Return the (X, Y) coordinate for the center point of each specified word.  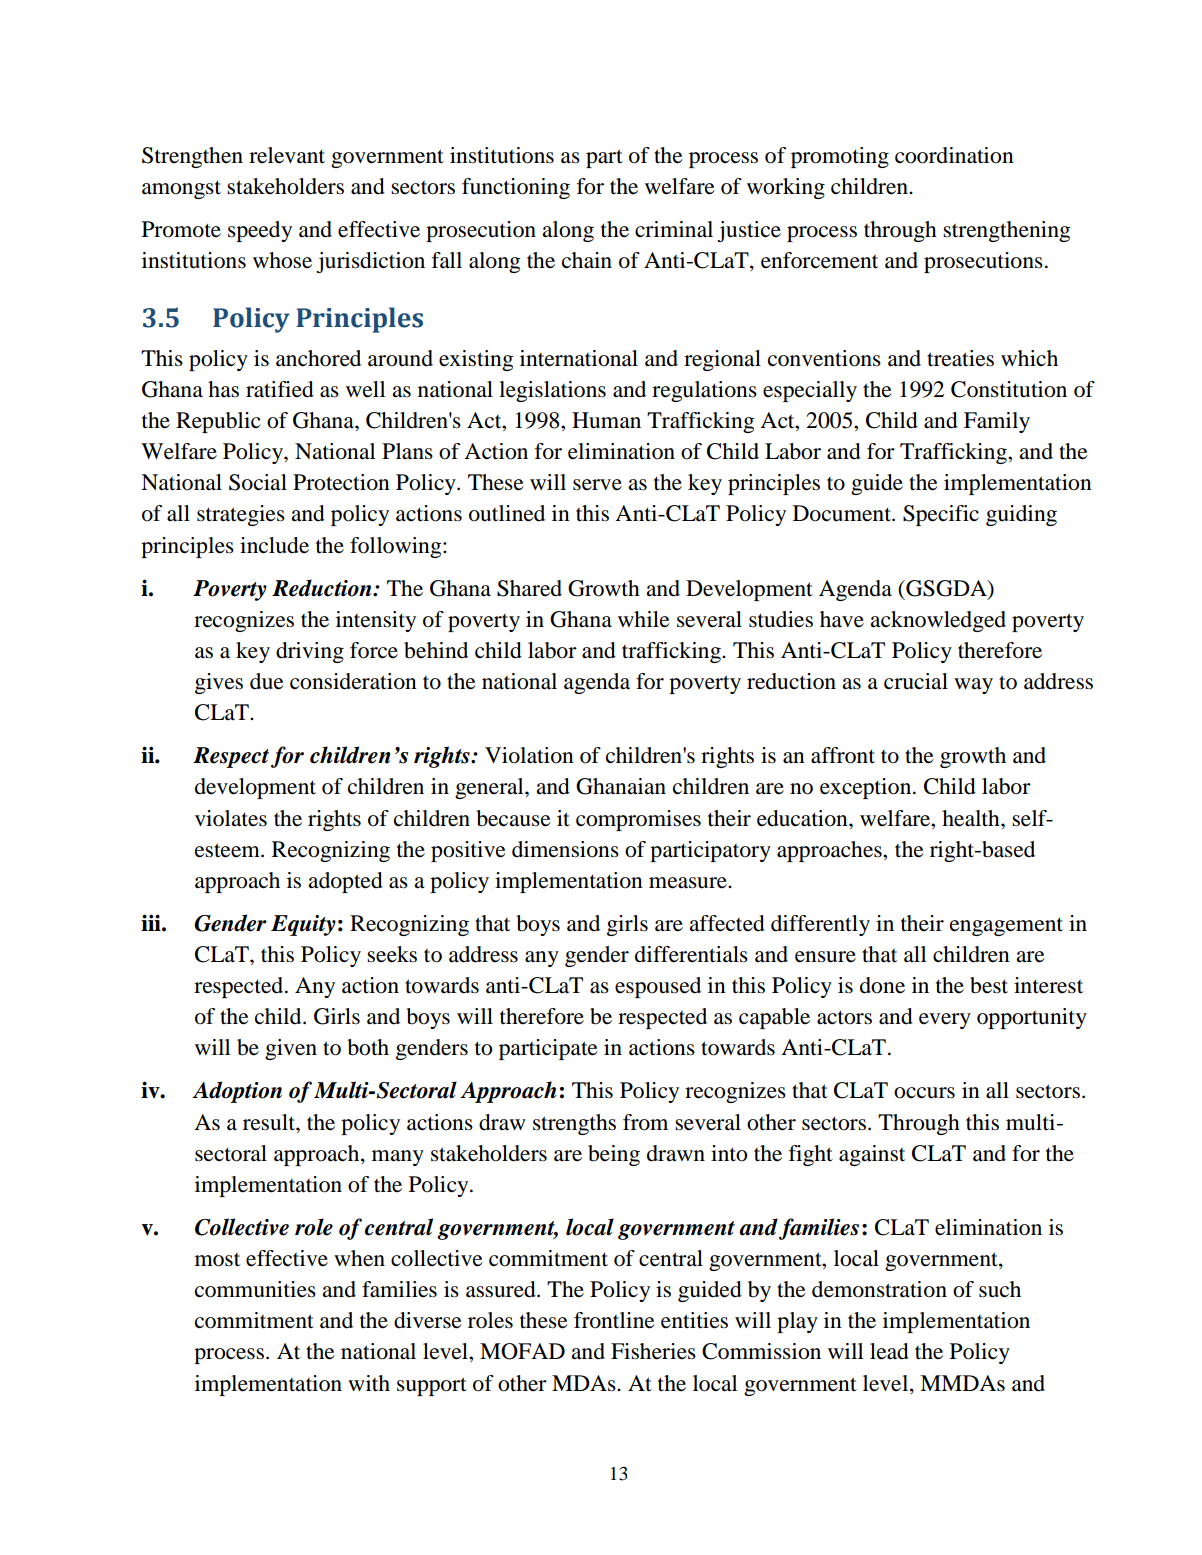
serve (597, 485)
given (291, 1049)
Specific (941, 515)
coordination (954, 155)
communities (255, 1289)
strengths (574, 1124)
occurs (924, 1093)
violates (231, 818)
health (972, 818)
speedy (260, 231)
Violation (529, 755)
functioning (516, 188)
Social (258, 482)
